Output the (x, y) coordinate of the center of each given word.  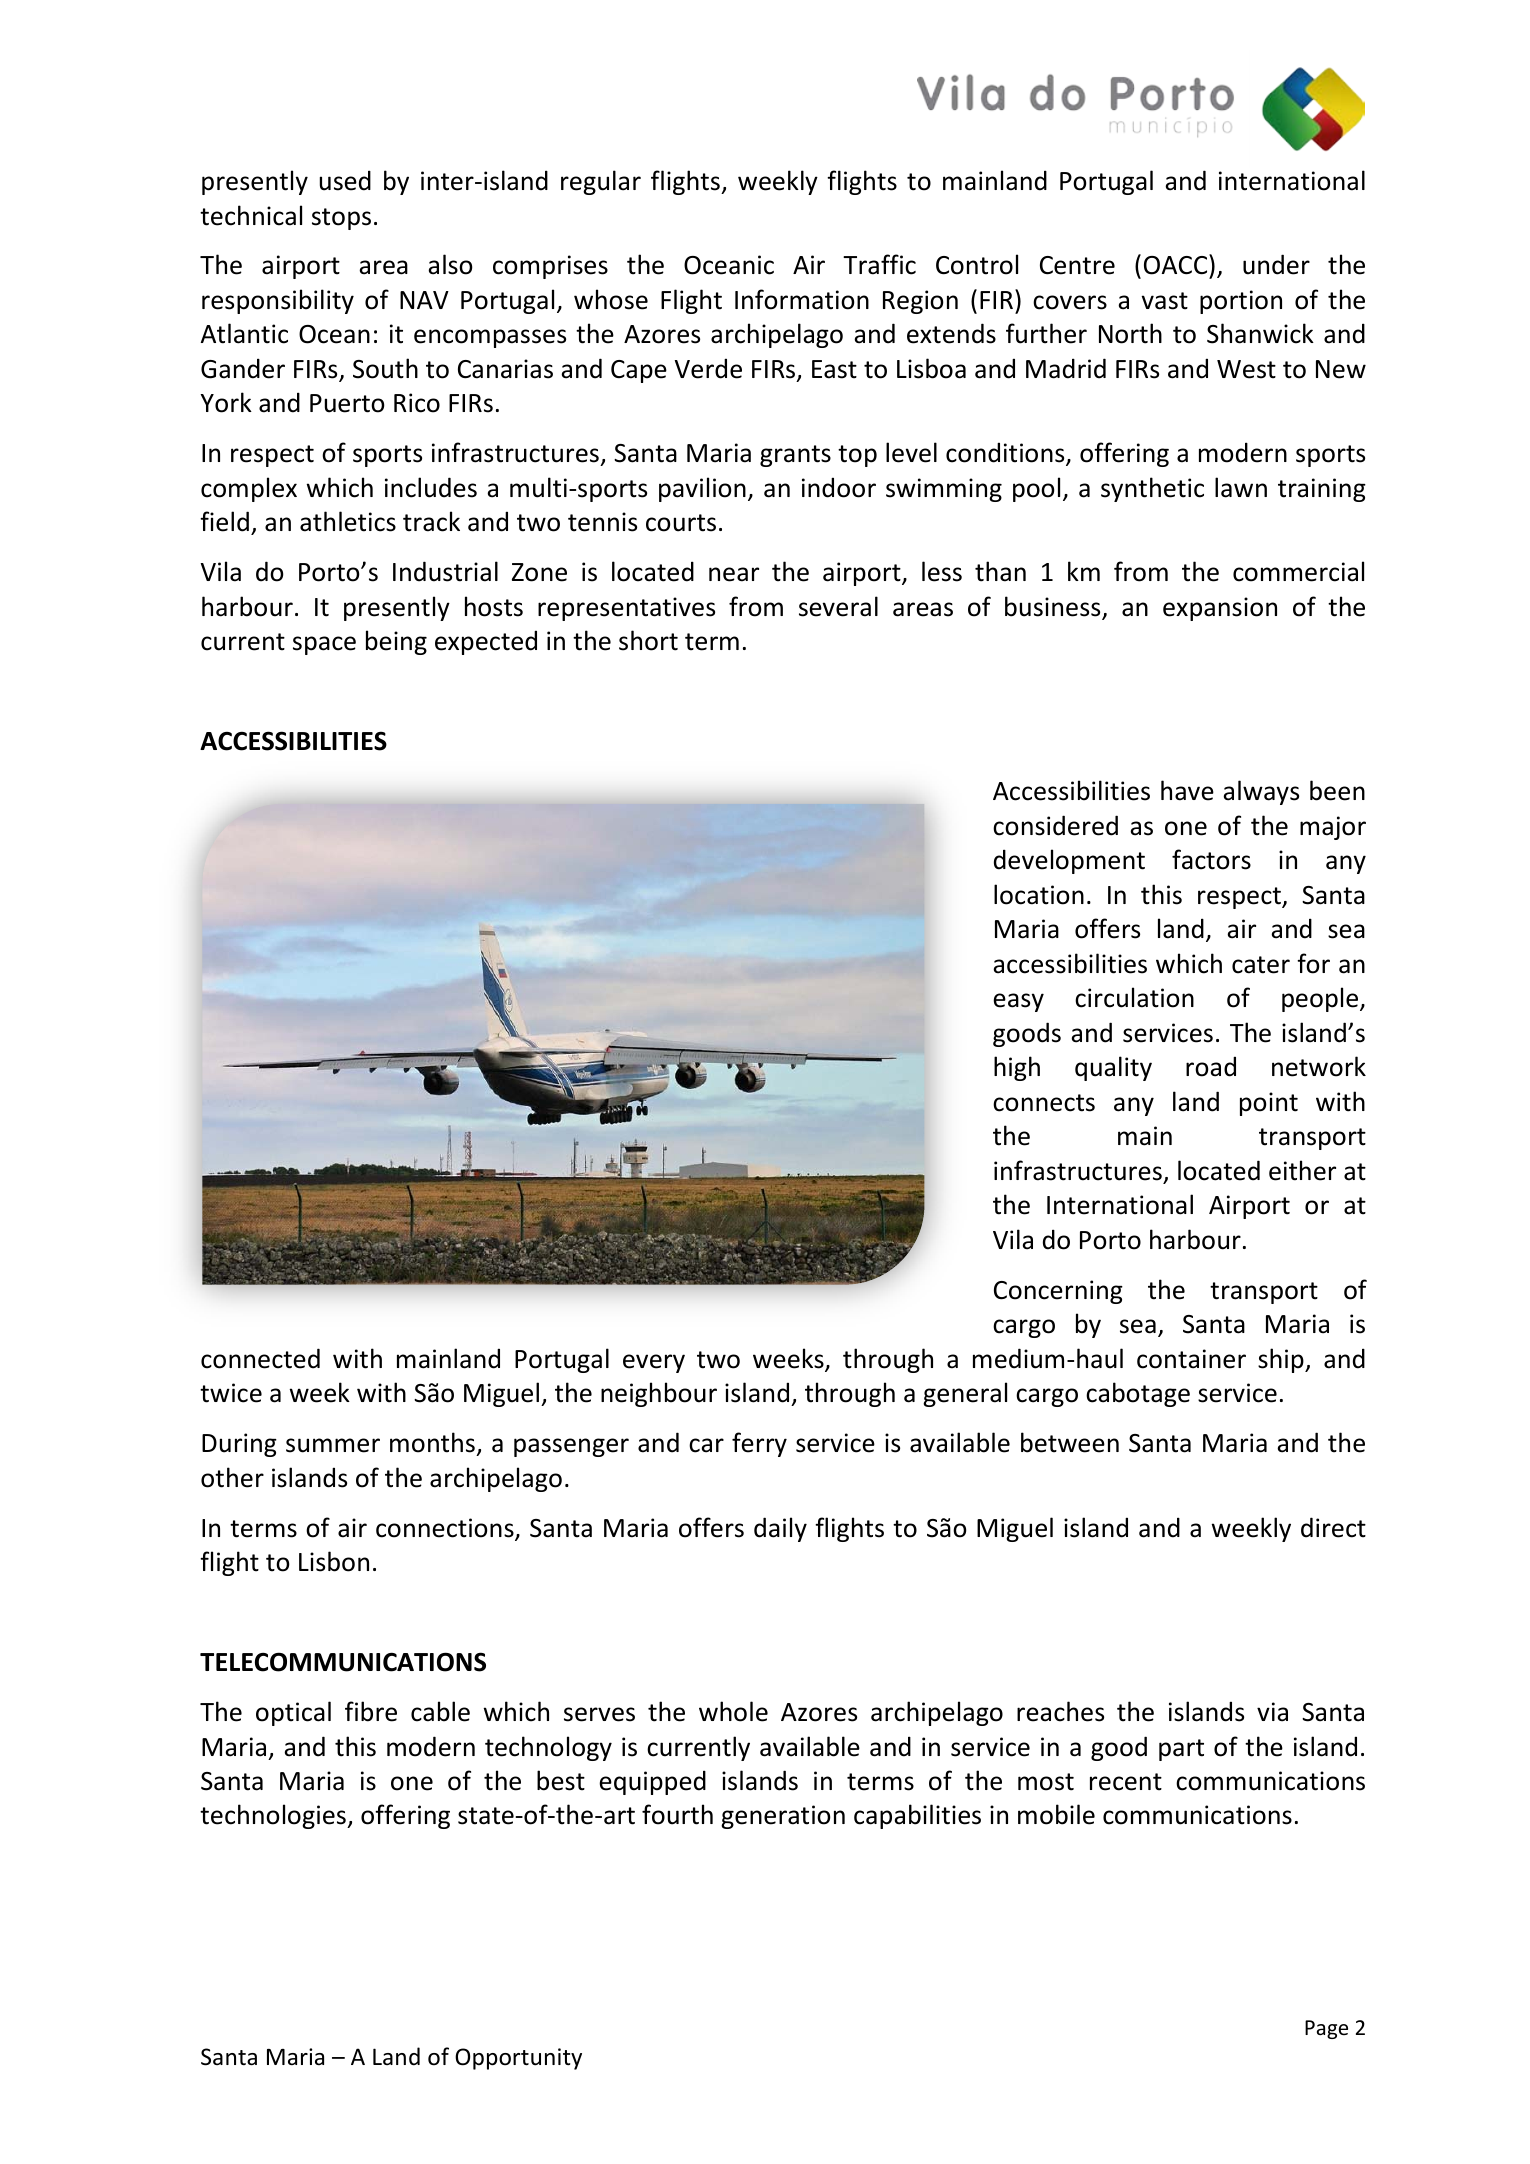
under (1276, 264)
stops (341, 219)
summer (333, 1445)
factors (1211, 859)
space (324, 645)
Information (802, 299)
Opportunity (518, 2059)
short (648, 640)
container (1191, 1359)
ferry (759, 1444)
